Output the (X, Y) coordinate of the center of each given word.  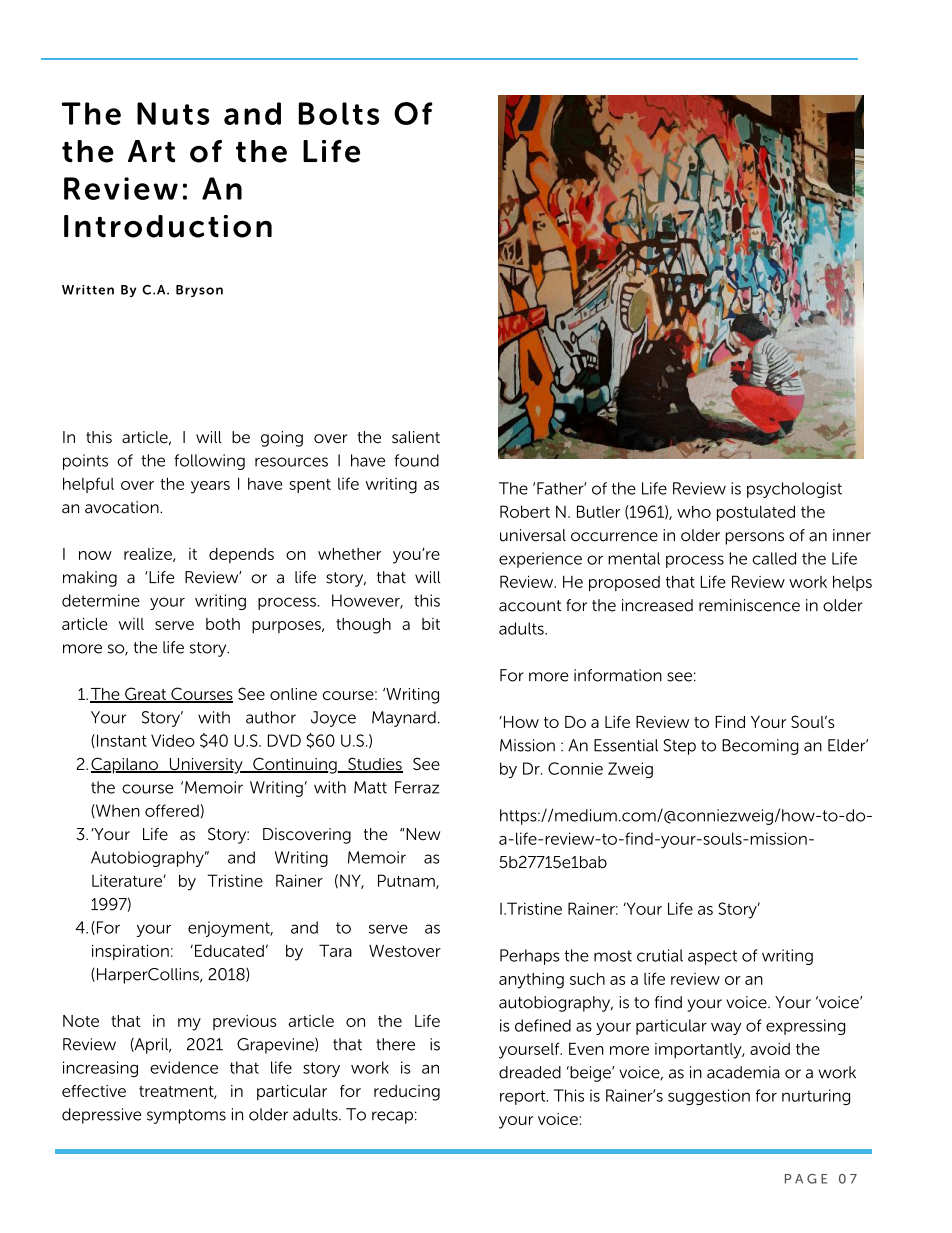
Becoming (760, 747)
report (524, 1097)
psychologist (794, 490)
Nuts (173, 113)
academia (743, 1072)
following (209, 462)
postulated (756, 513)
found (416, 460)
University (206, 766)
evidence (184, 1067)
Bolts (339, 113)
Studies (374, 765)
